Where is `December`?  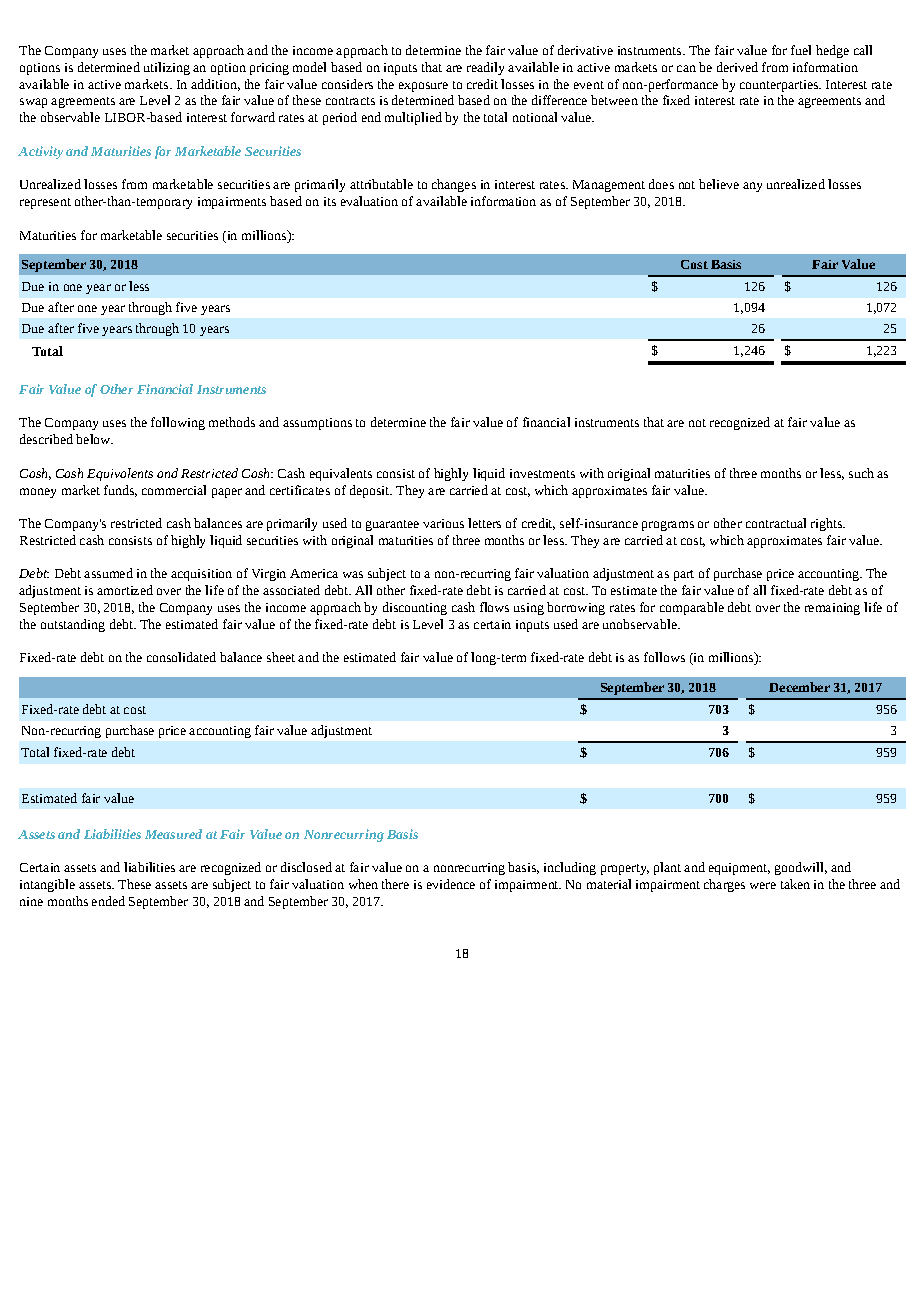 December is located at coordinates (799, 687).
